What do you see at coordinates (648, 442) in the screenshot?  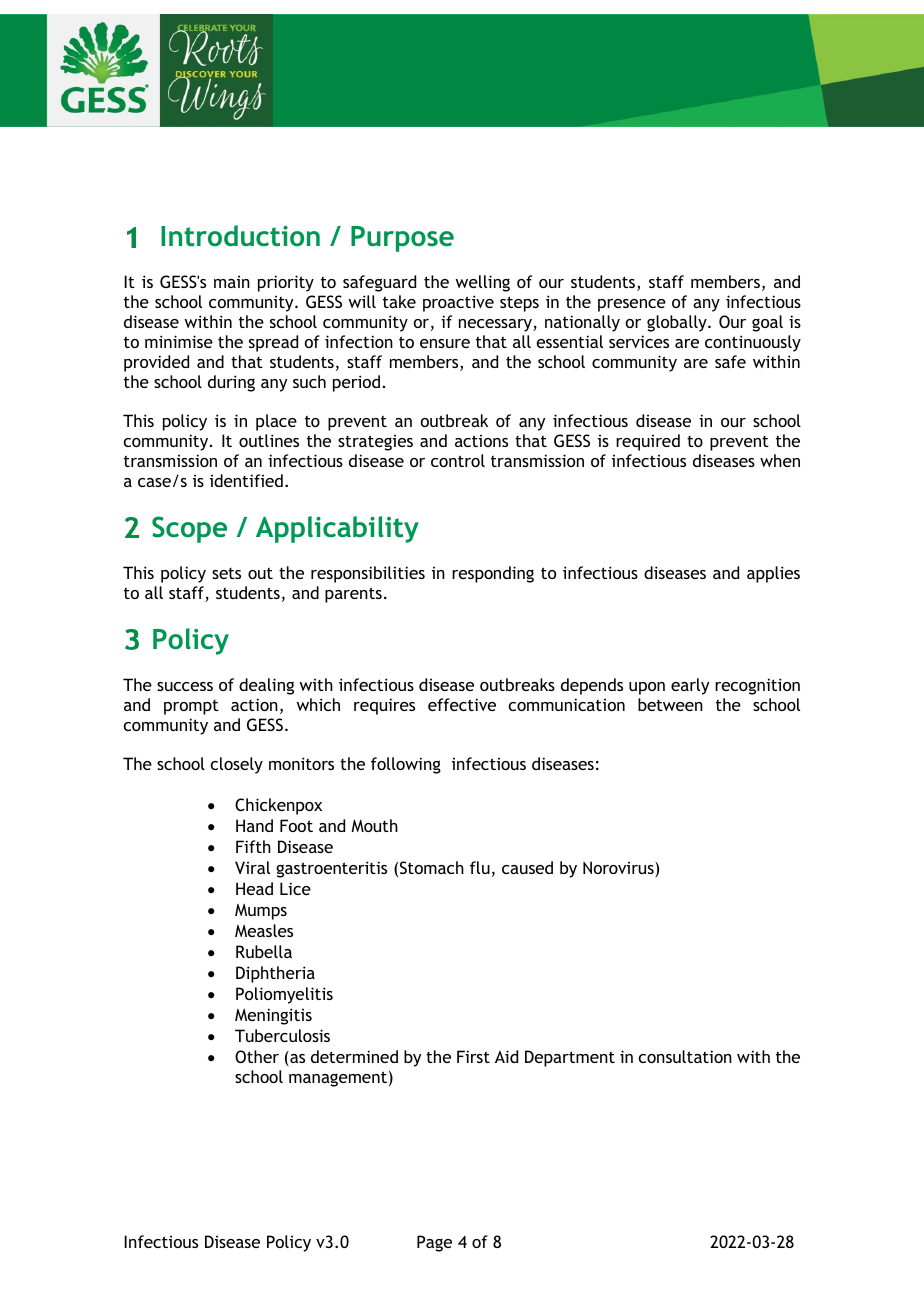 I see `required` at bounding box center [648, 442].
